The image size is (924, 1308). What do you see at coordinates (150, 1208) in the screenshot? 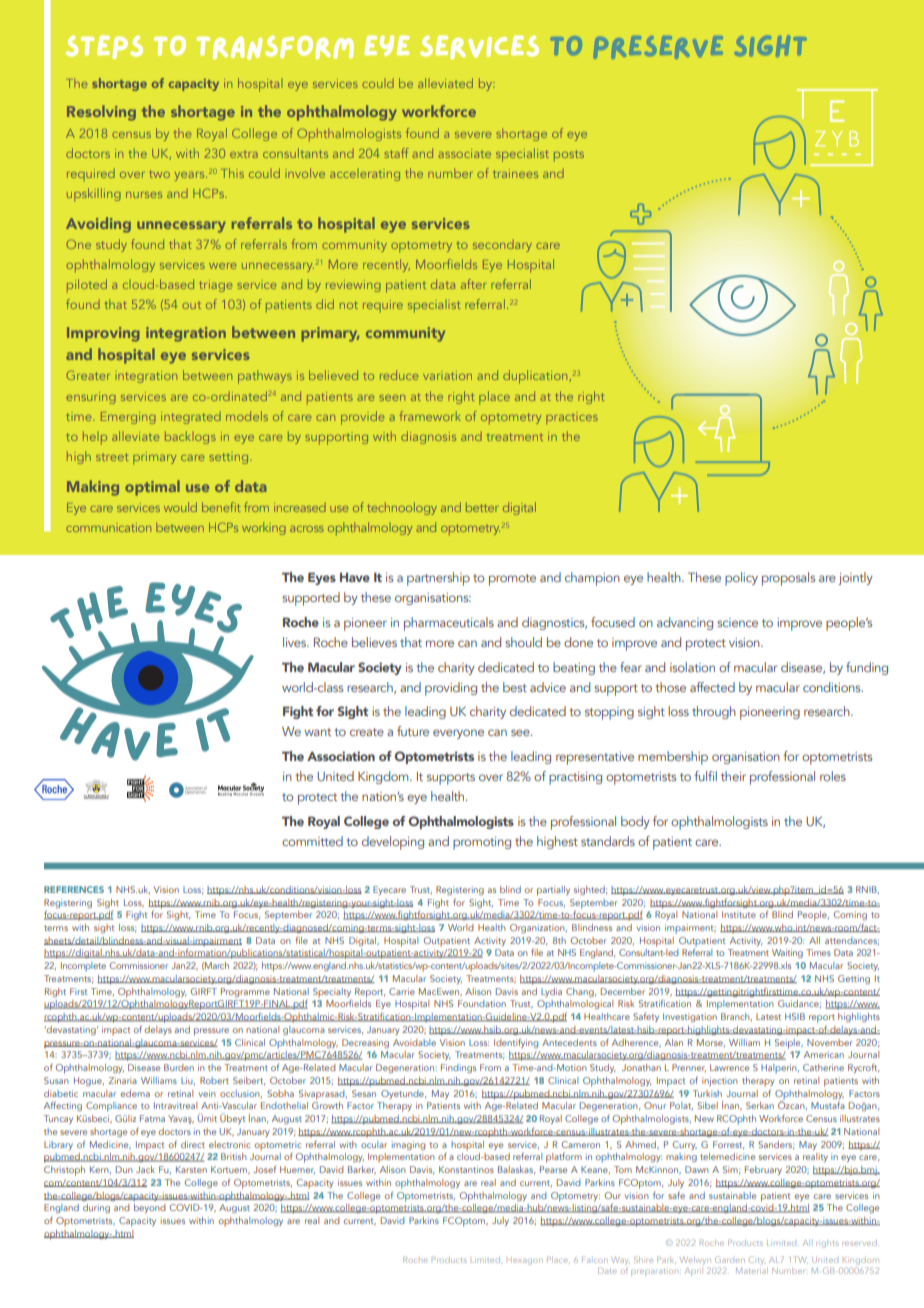
I see `beyond` at bounding box center [150, 1208].
